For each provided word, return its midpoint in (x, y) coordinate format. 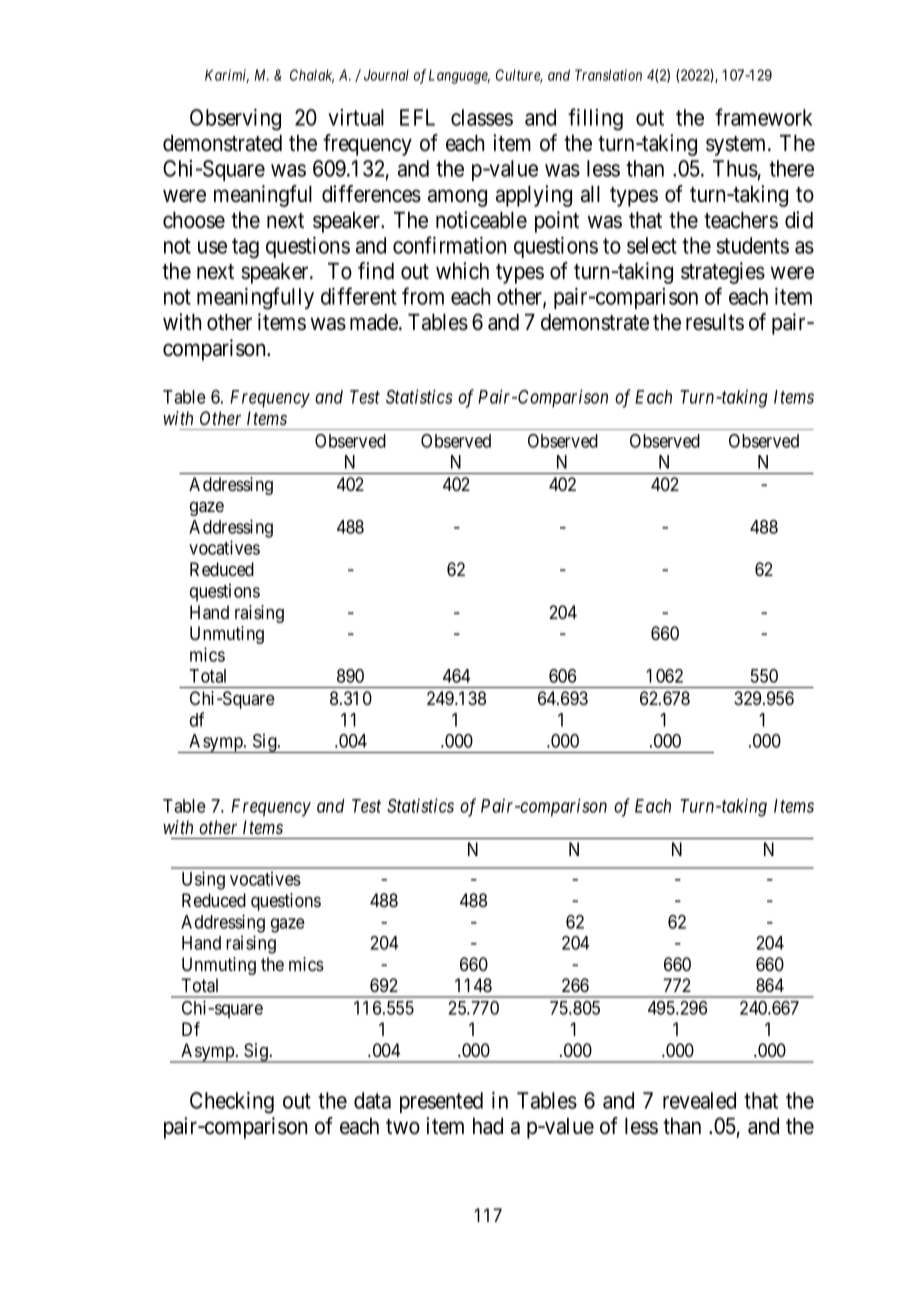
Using (203, 880)
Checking (232, 1103)
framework (764, 117)
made (375, 322)
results (715, 322)
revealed (699, 1100)
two (403, 1127)
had (488, 1126)
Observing (235, 120)
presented (441, 1102)
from (423, 296)
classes (482, 117)
